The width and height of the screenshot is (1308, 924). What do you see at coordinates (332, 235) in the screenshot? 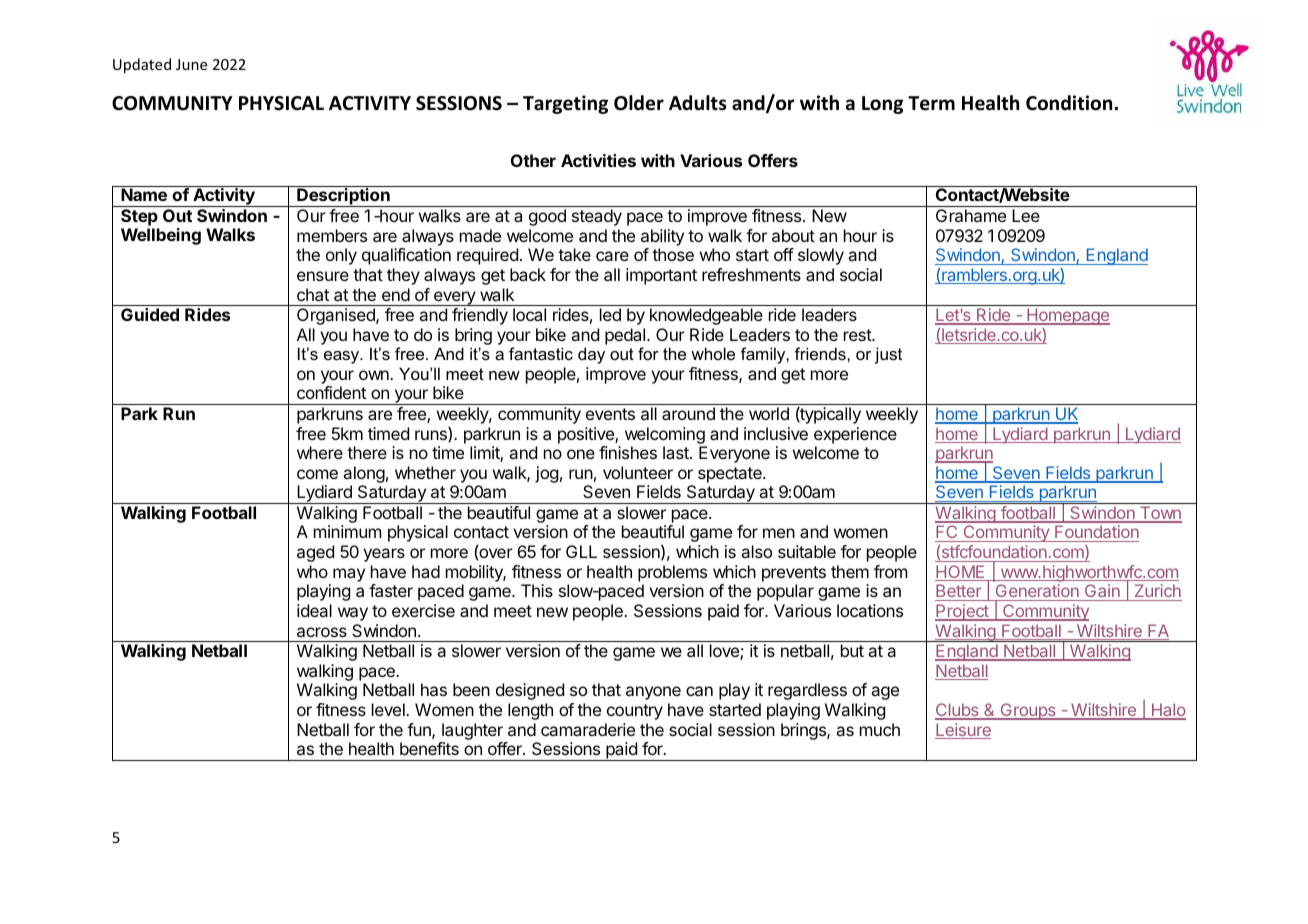
I see `members` at bounding box center [332, 235].
